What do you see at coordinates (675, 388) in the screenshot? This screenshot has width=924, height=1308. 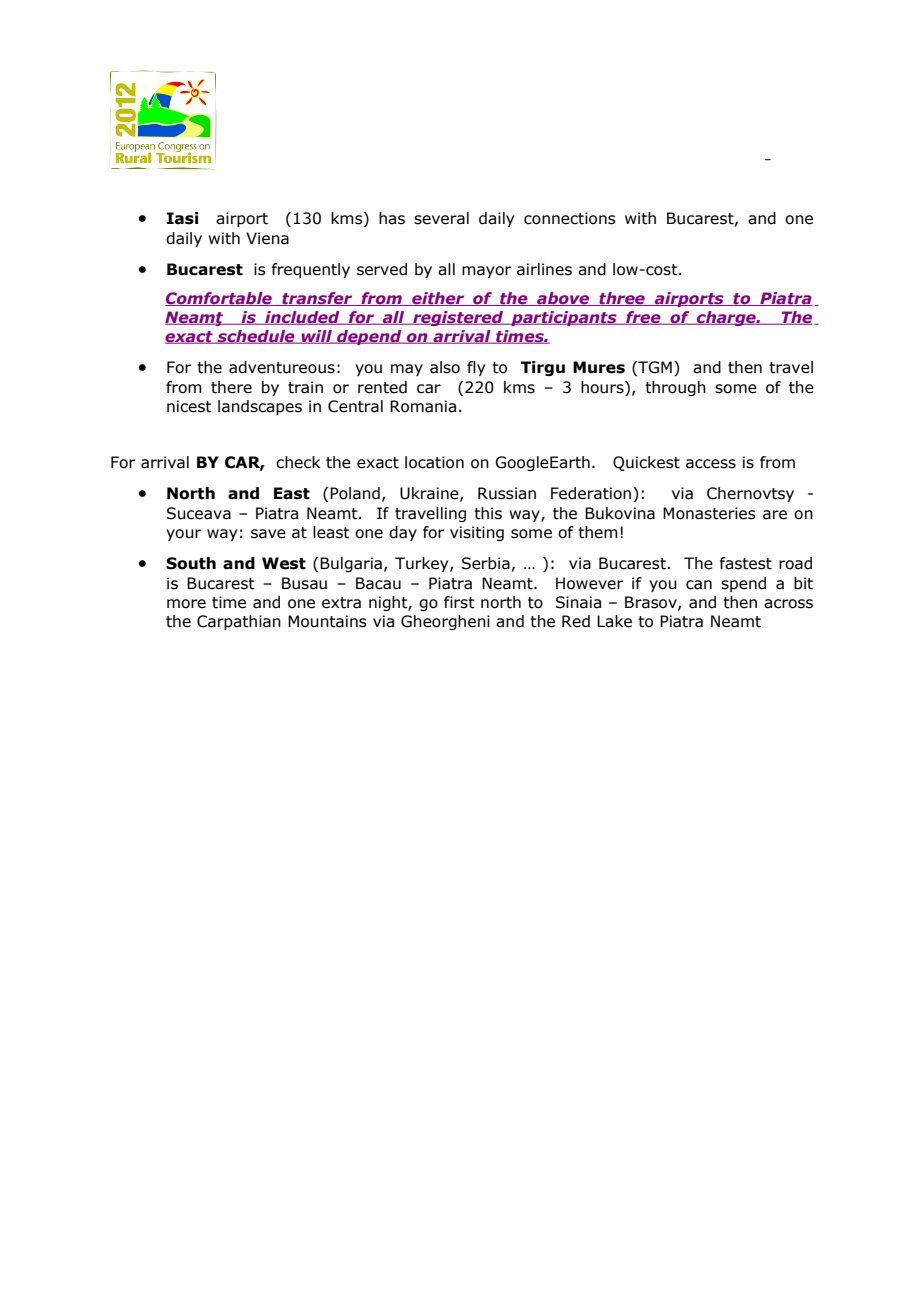 I see `through` at bounding box center [675, 388].
